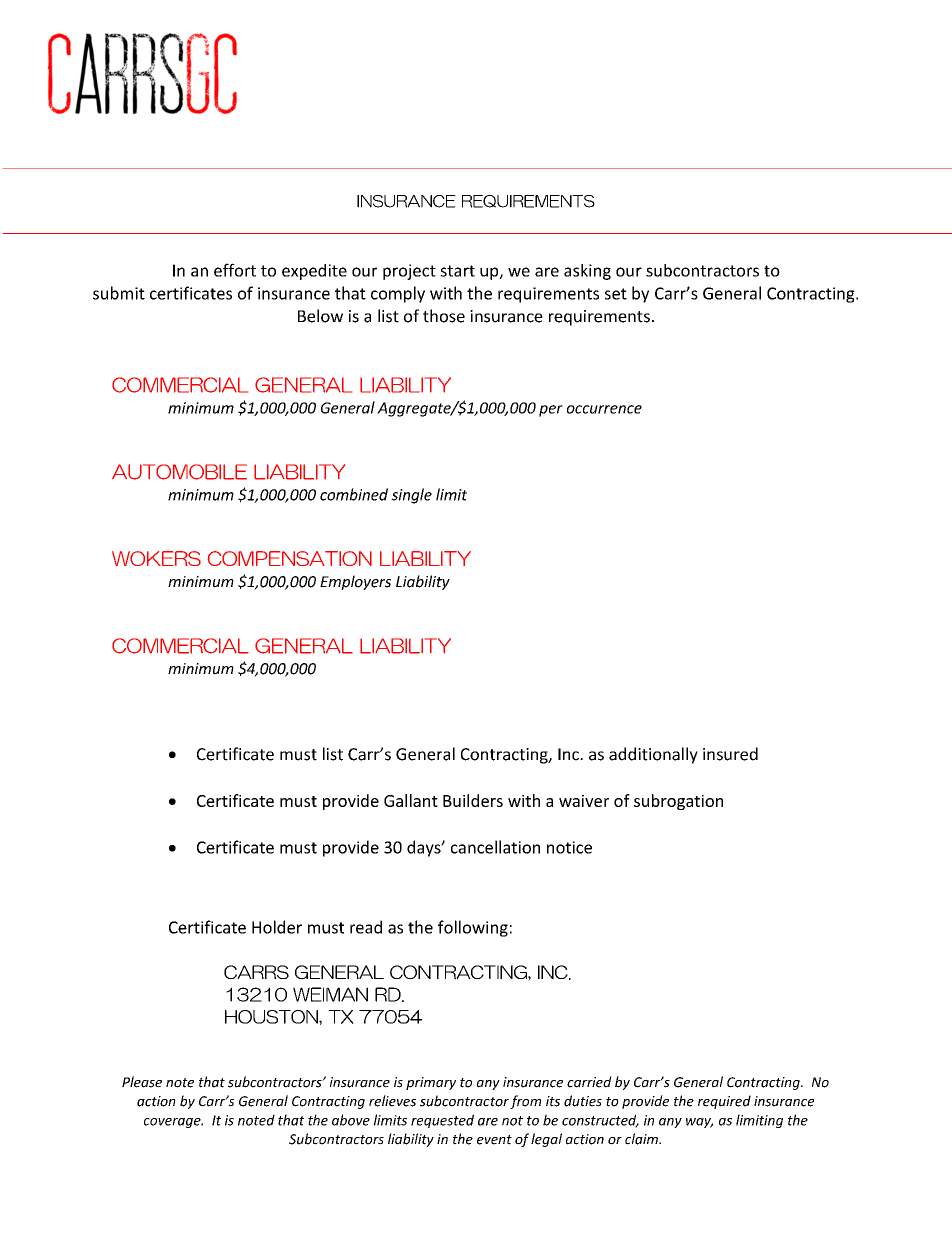 Image resolution: width=952 pixels, height=1233 pixels. I want to click on HOUSTON, so click(272, 1017).
